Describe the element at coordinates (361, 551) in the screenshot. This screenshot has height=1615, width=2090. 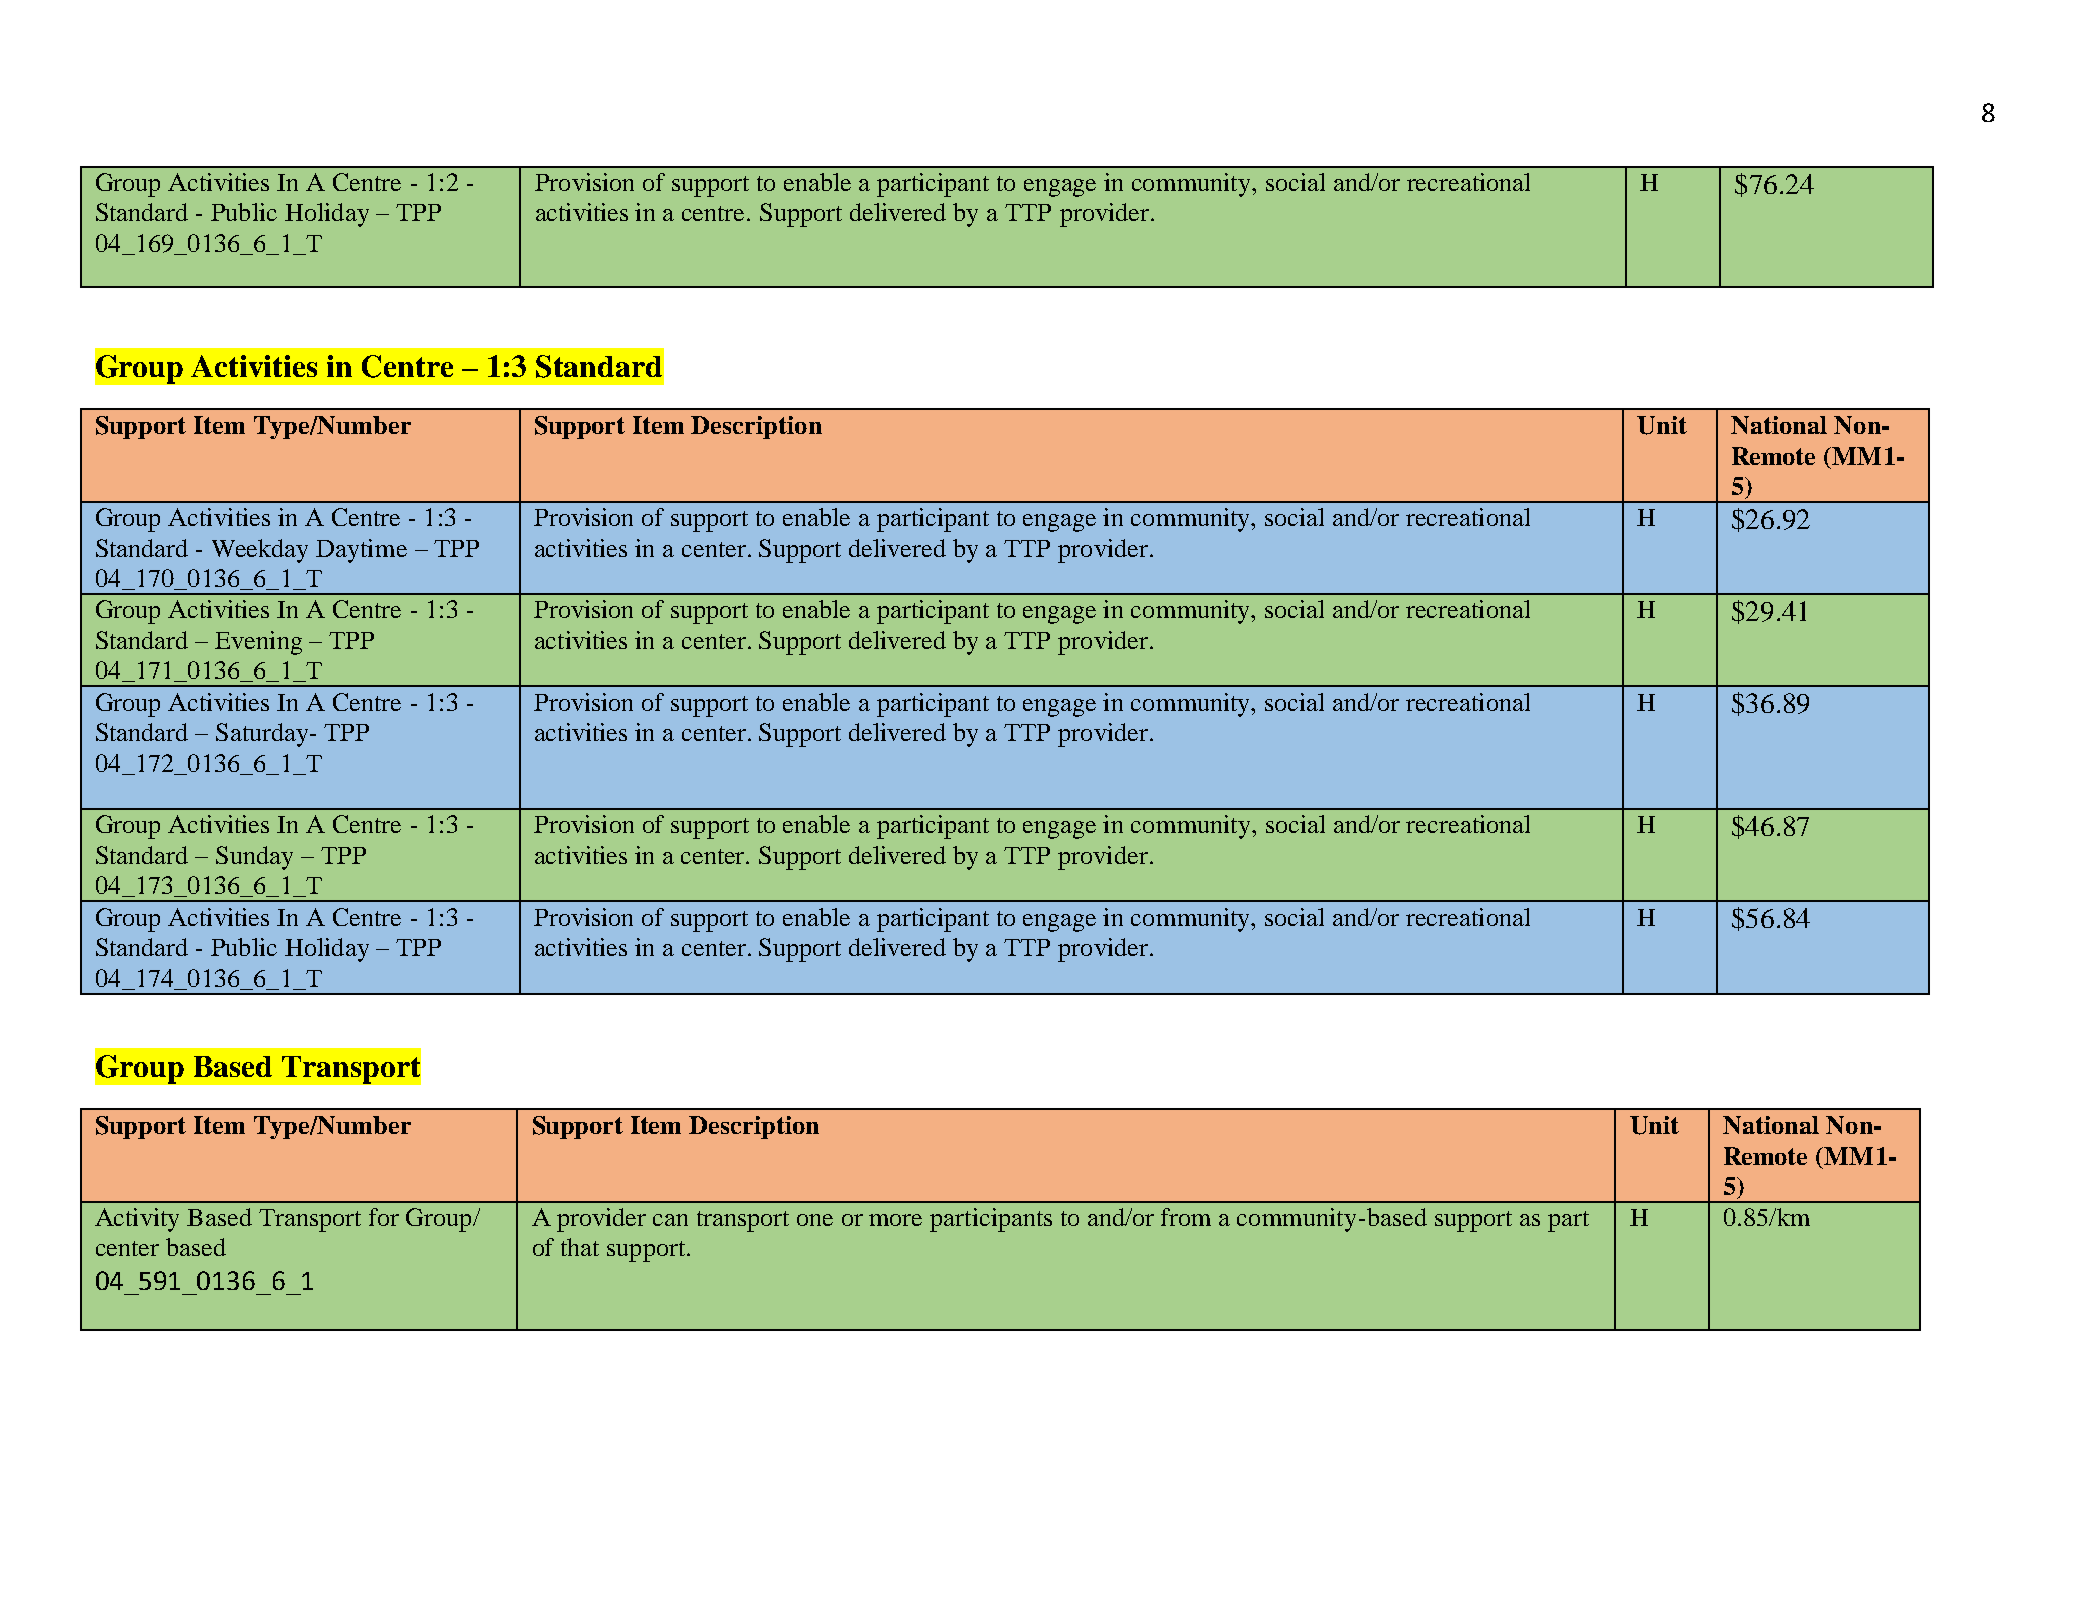
I see `Daytime` at that location.
